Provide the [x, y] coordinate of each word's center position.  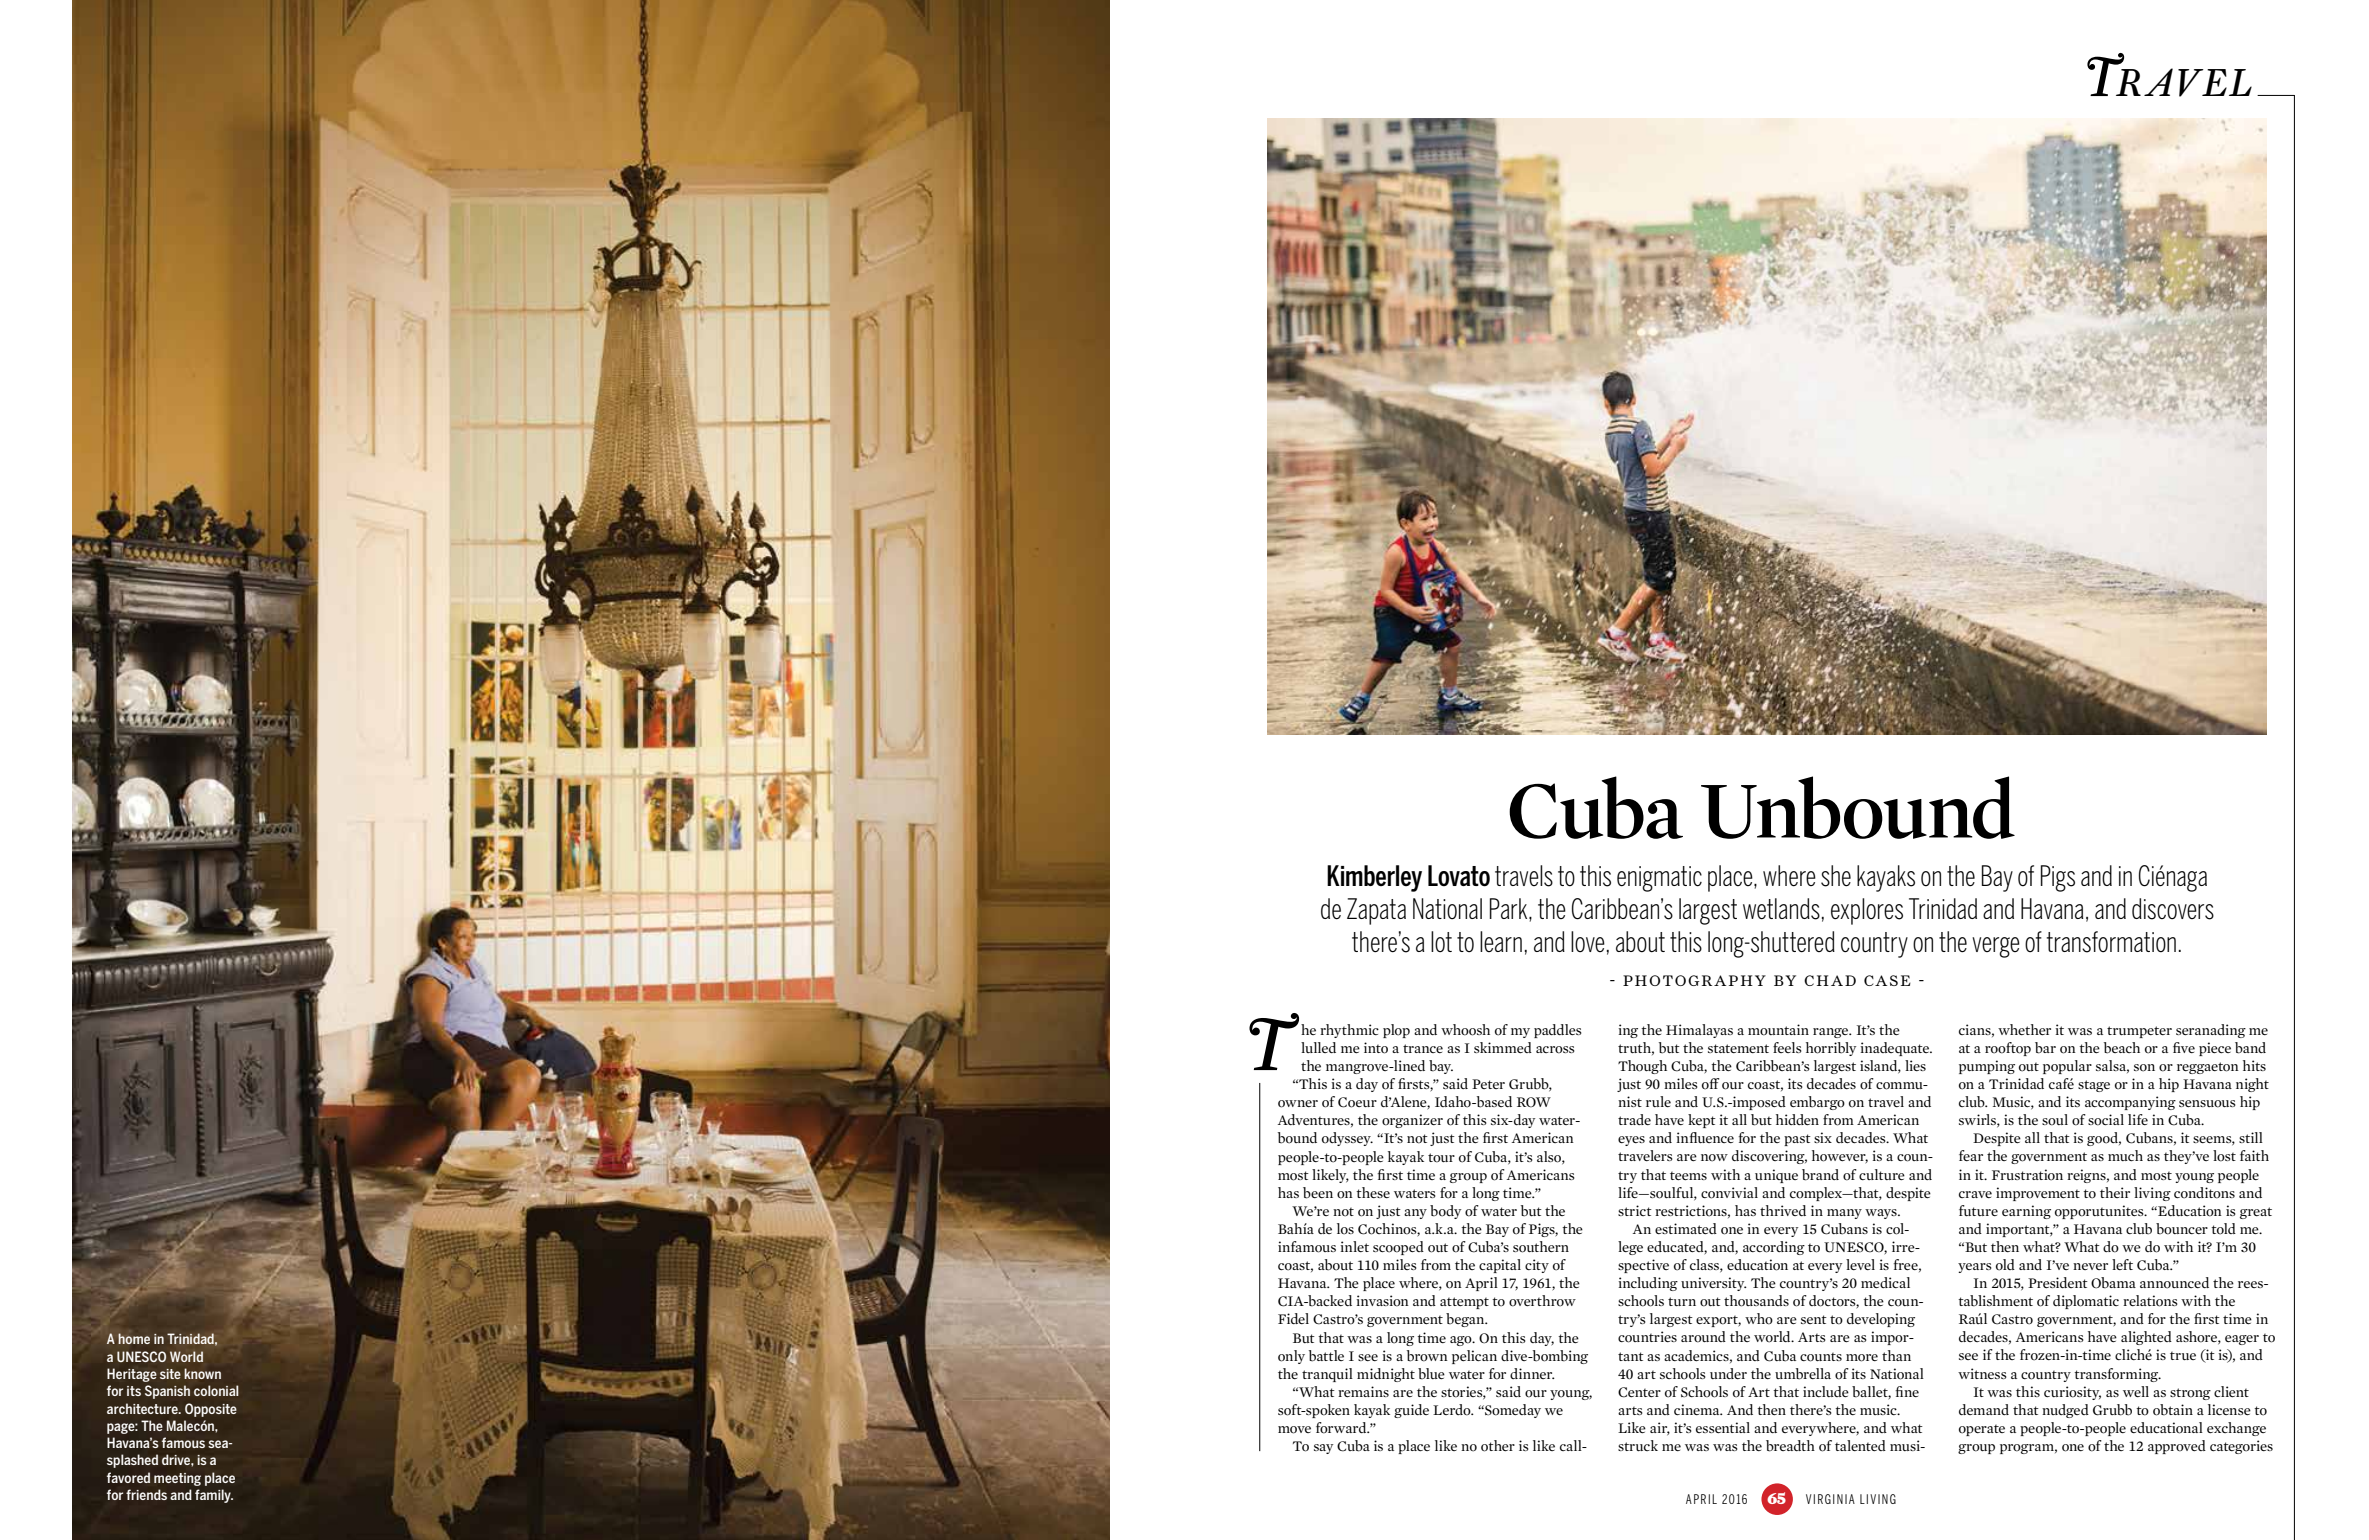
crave [1975, 1194]
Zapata [1376, 911]
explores [1867, 911]
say [1323, 1449]
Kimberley [1374, 878]
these [1373, 1192]
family [214, 1496]
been [1318, 1193]
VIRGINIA [1830, 1499]
